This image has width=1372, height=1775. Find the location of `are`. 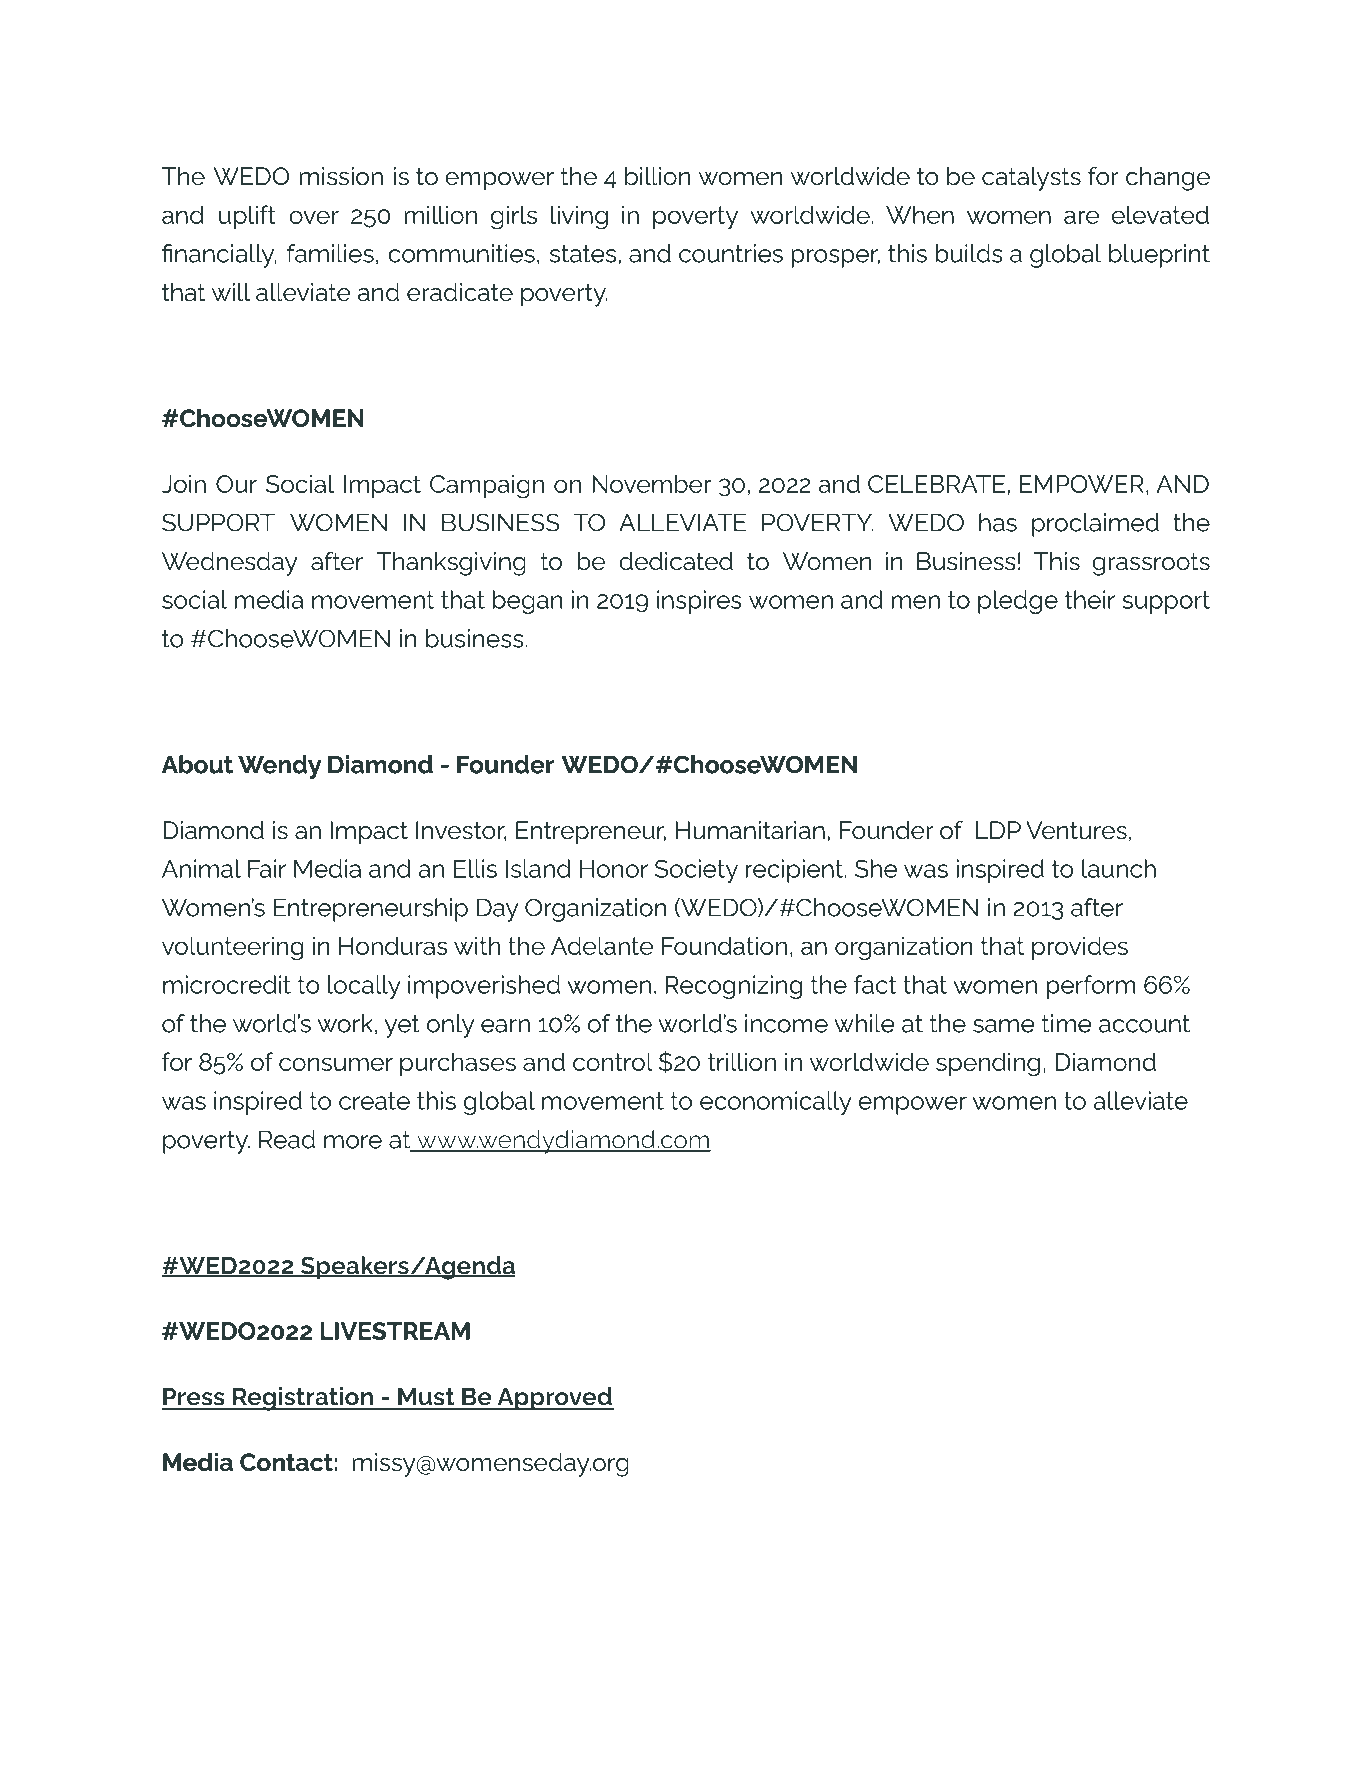

are is located at coordinates (1081, 217).
